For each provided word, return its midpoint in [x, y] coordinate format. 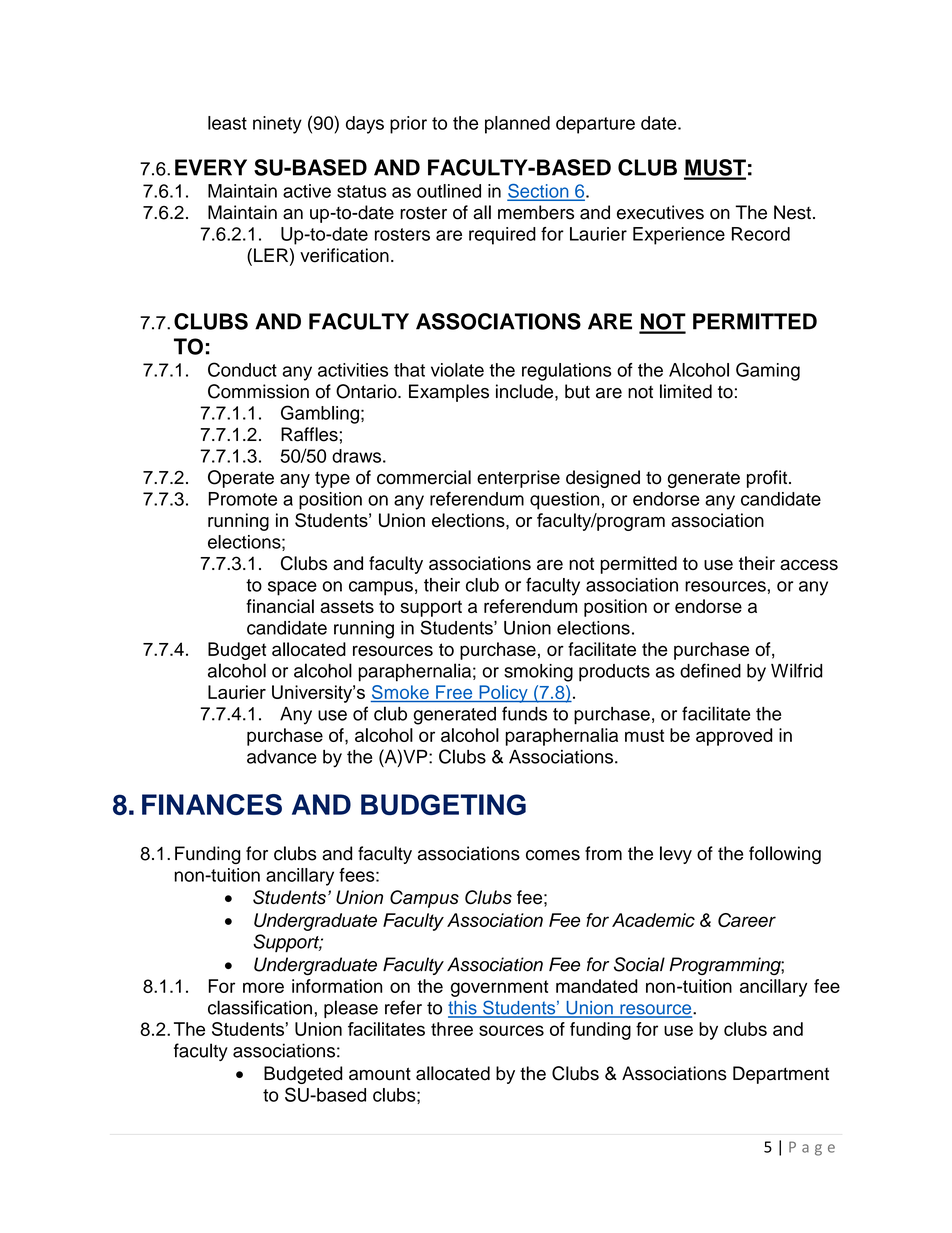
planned [517, 125]
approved [734, 737]
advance [282, 756]
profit [768, 479]
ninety [277, 125]
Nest [792, 212]
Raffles [309, 434]
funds [524, 713]
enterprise [518, 479]
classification [260, 1007]
